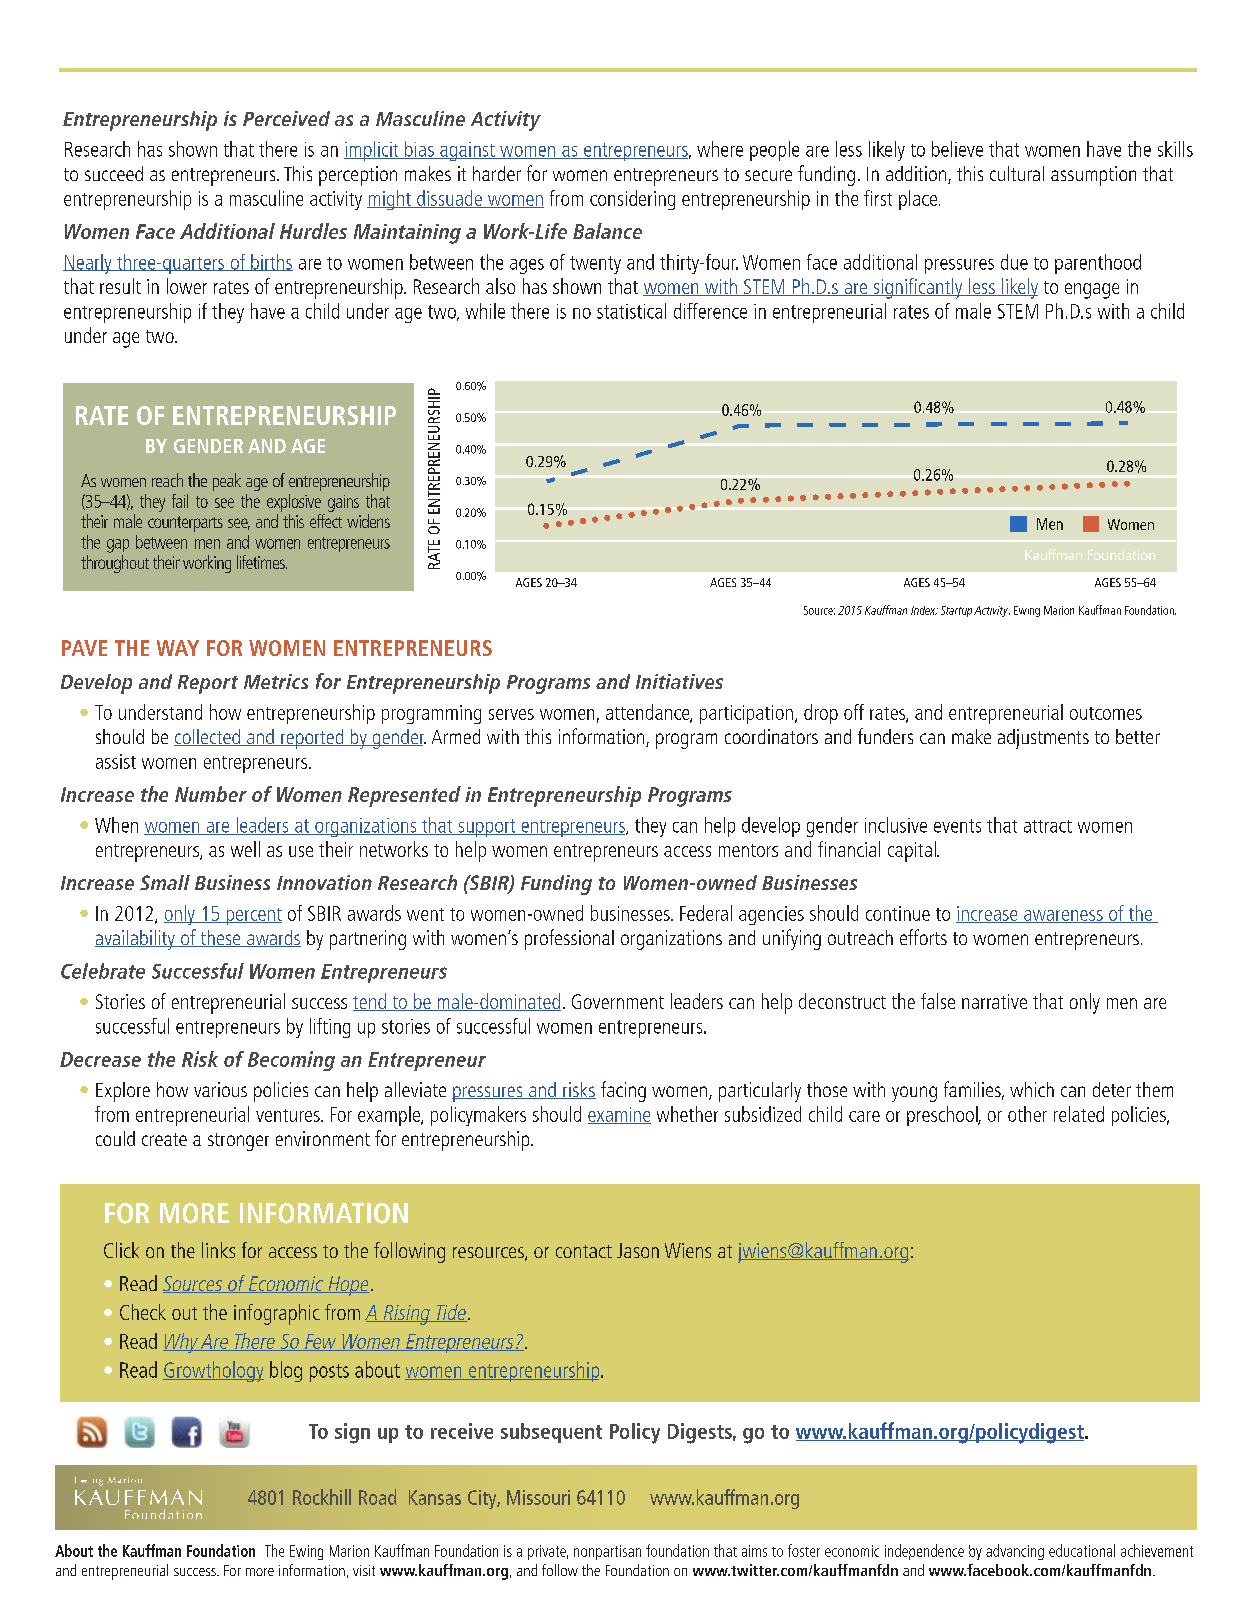  What do you see at coordinates (1048, 826) in the screenshot?
I see `attract` at bounding box center [1048, 826].
